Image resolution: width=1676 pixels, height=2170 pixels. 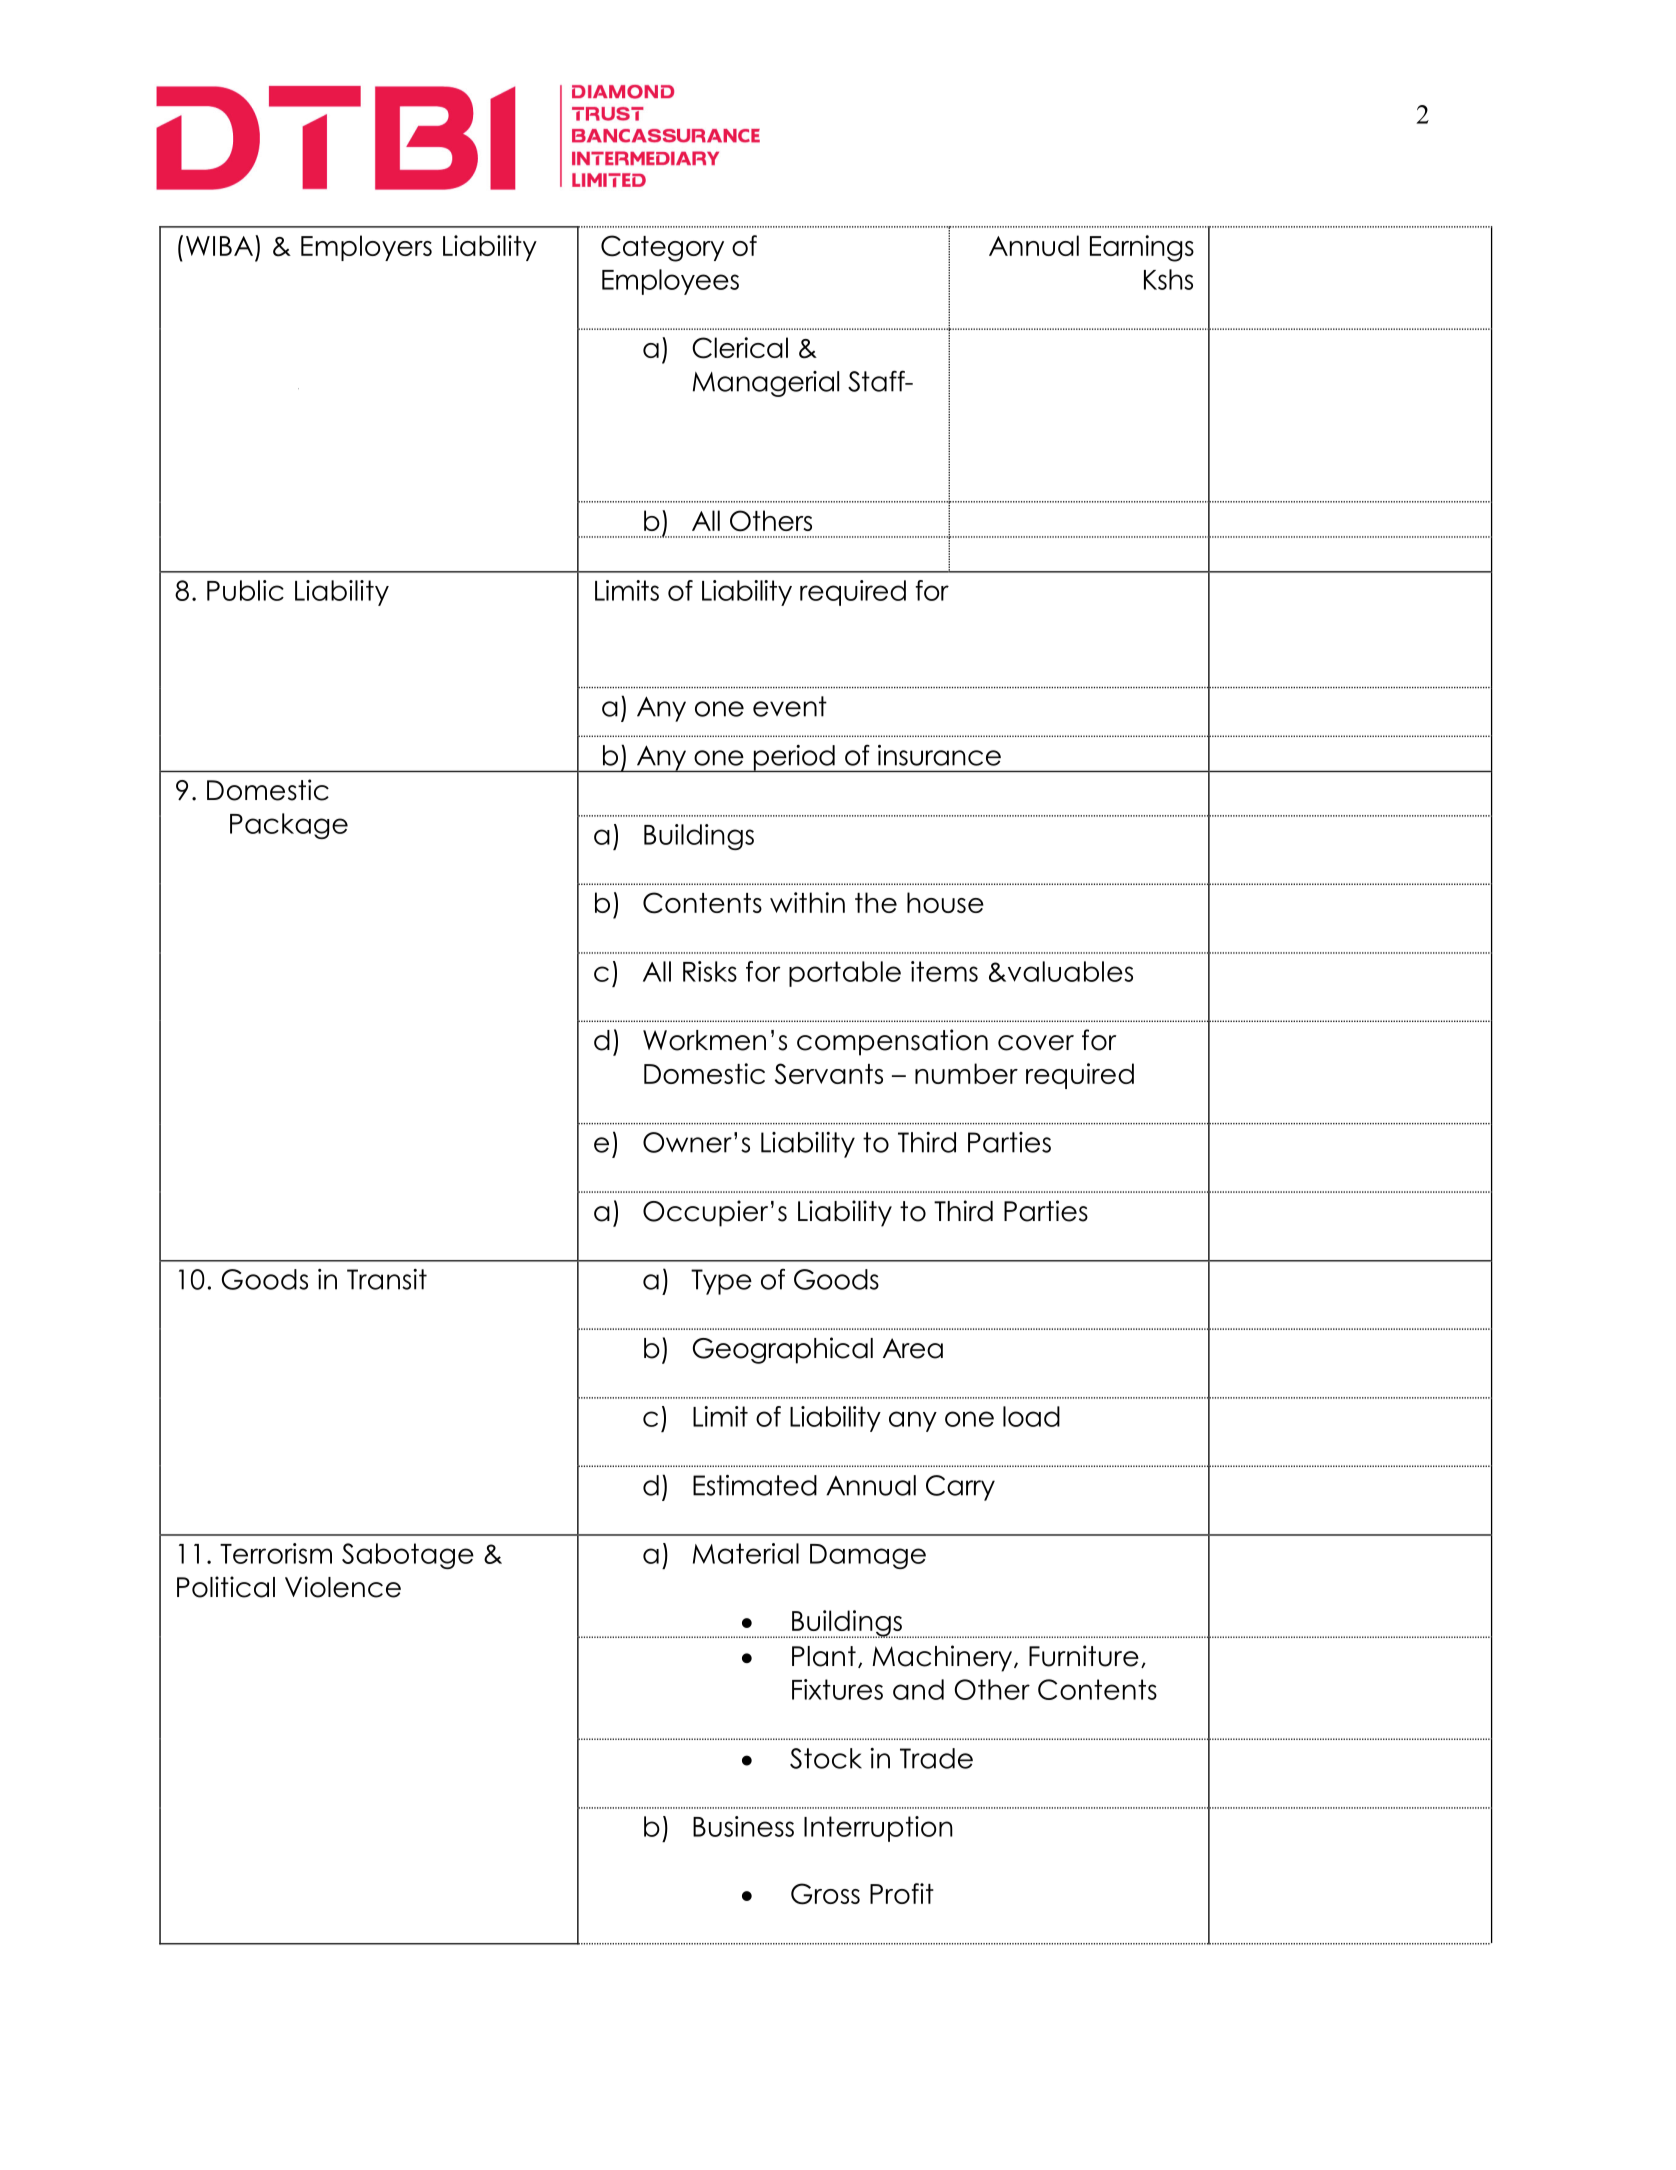 I want to click on Employers, so click(x=366, y=248).
